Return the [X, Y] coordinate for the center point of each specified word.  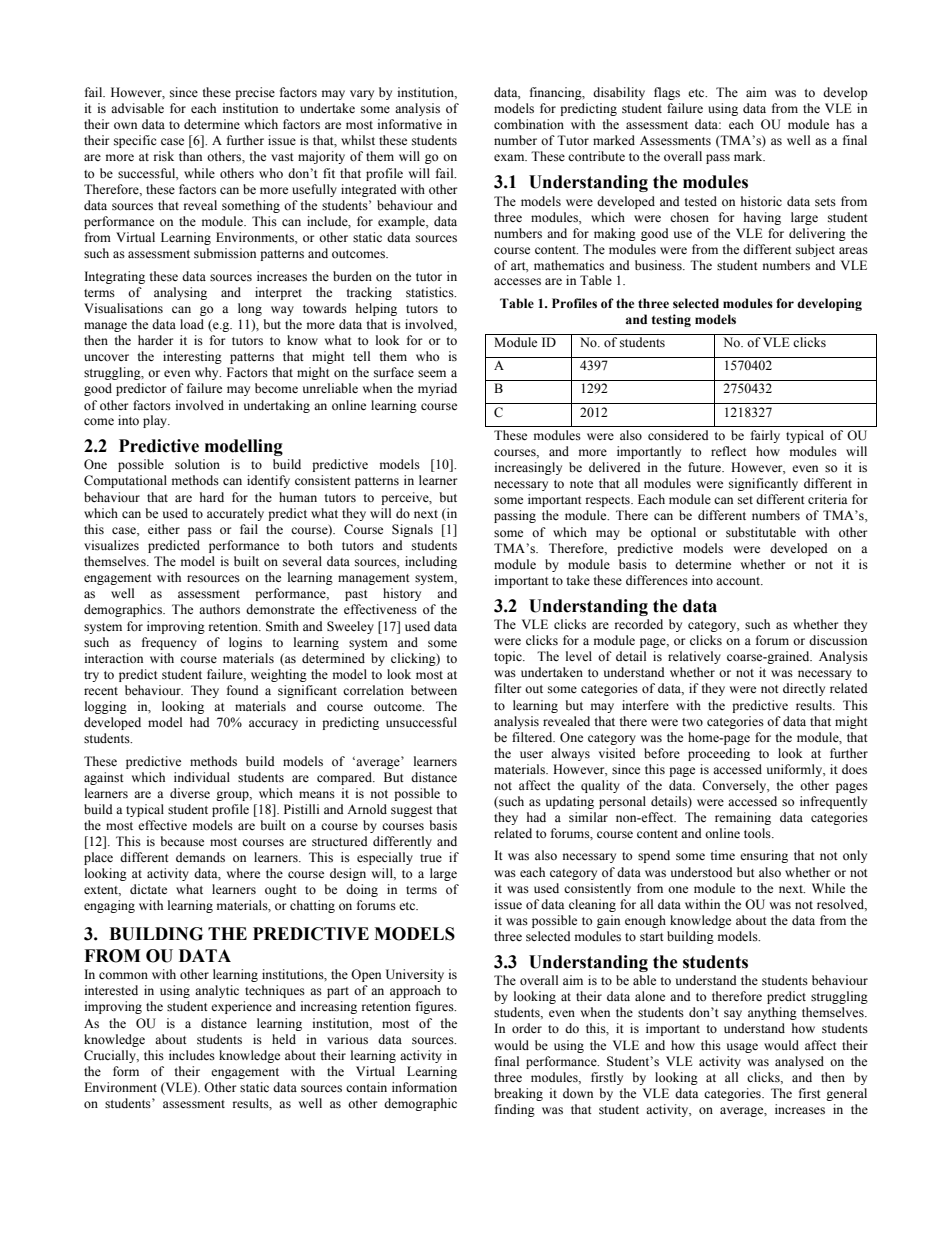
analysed [799, 1062]
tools [758, 833]
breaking [518, 1094]
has [845, 124]
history [402, 594]
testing [671, 320]
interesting [192, 357]
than [190, 156]
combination [529, 124]
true [431, 858]
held [284, 1039]
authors [219, 609]
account [739, 581]
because [182, 841]
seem [432, 374]
